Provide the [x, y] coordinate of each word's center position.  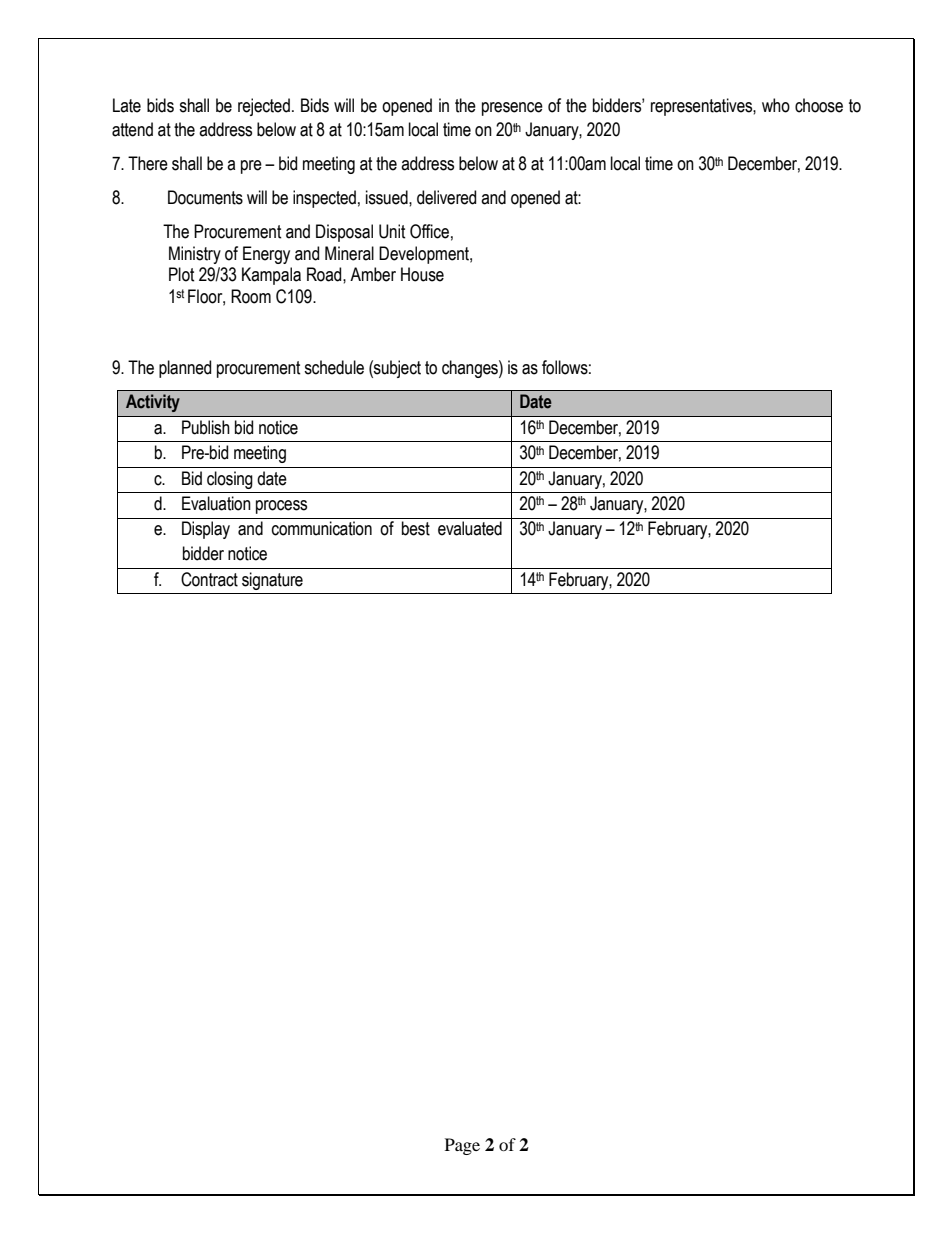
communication [322, 528]
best [416, 528]
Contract [209, 579]
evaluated [470, 528]
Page [462, 1146]
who [776, 105]
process [281, 507]
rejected [264, 107]
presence [512, 109]
